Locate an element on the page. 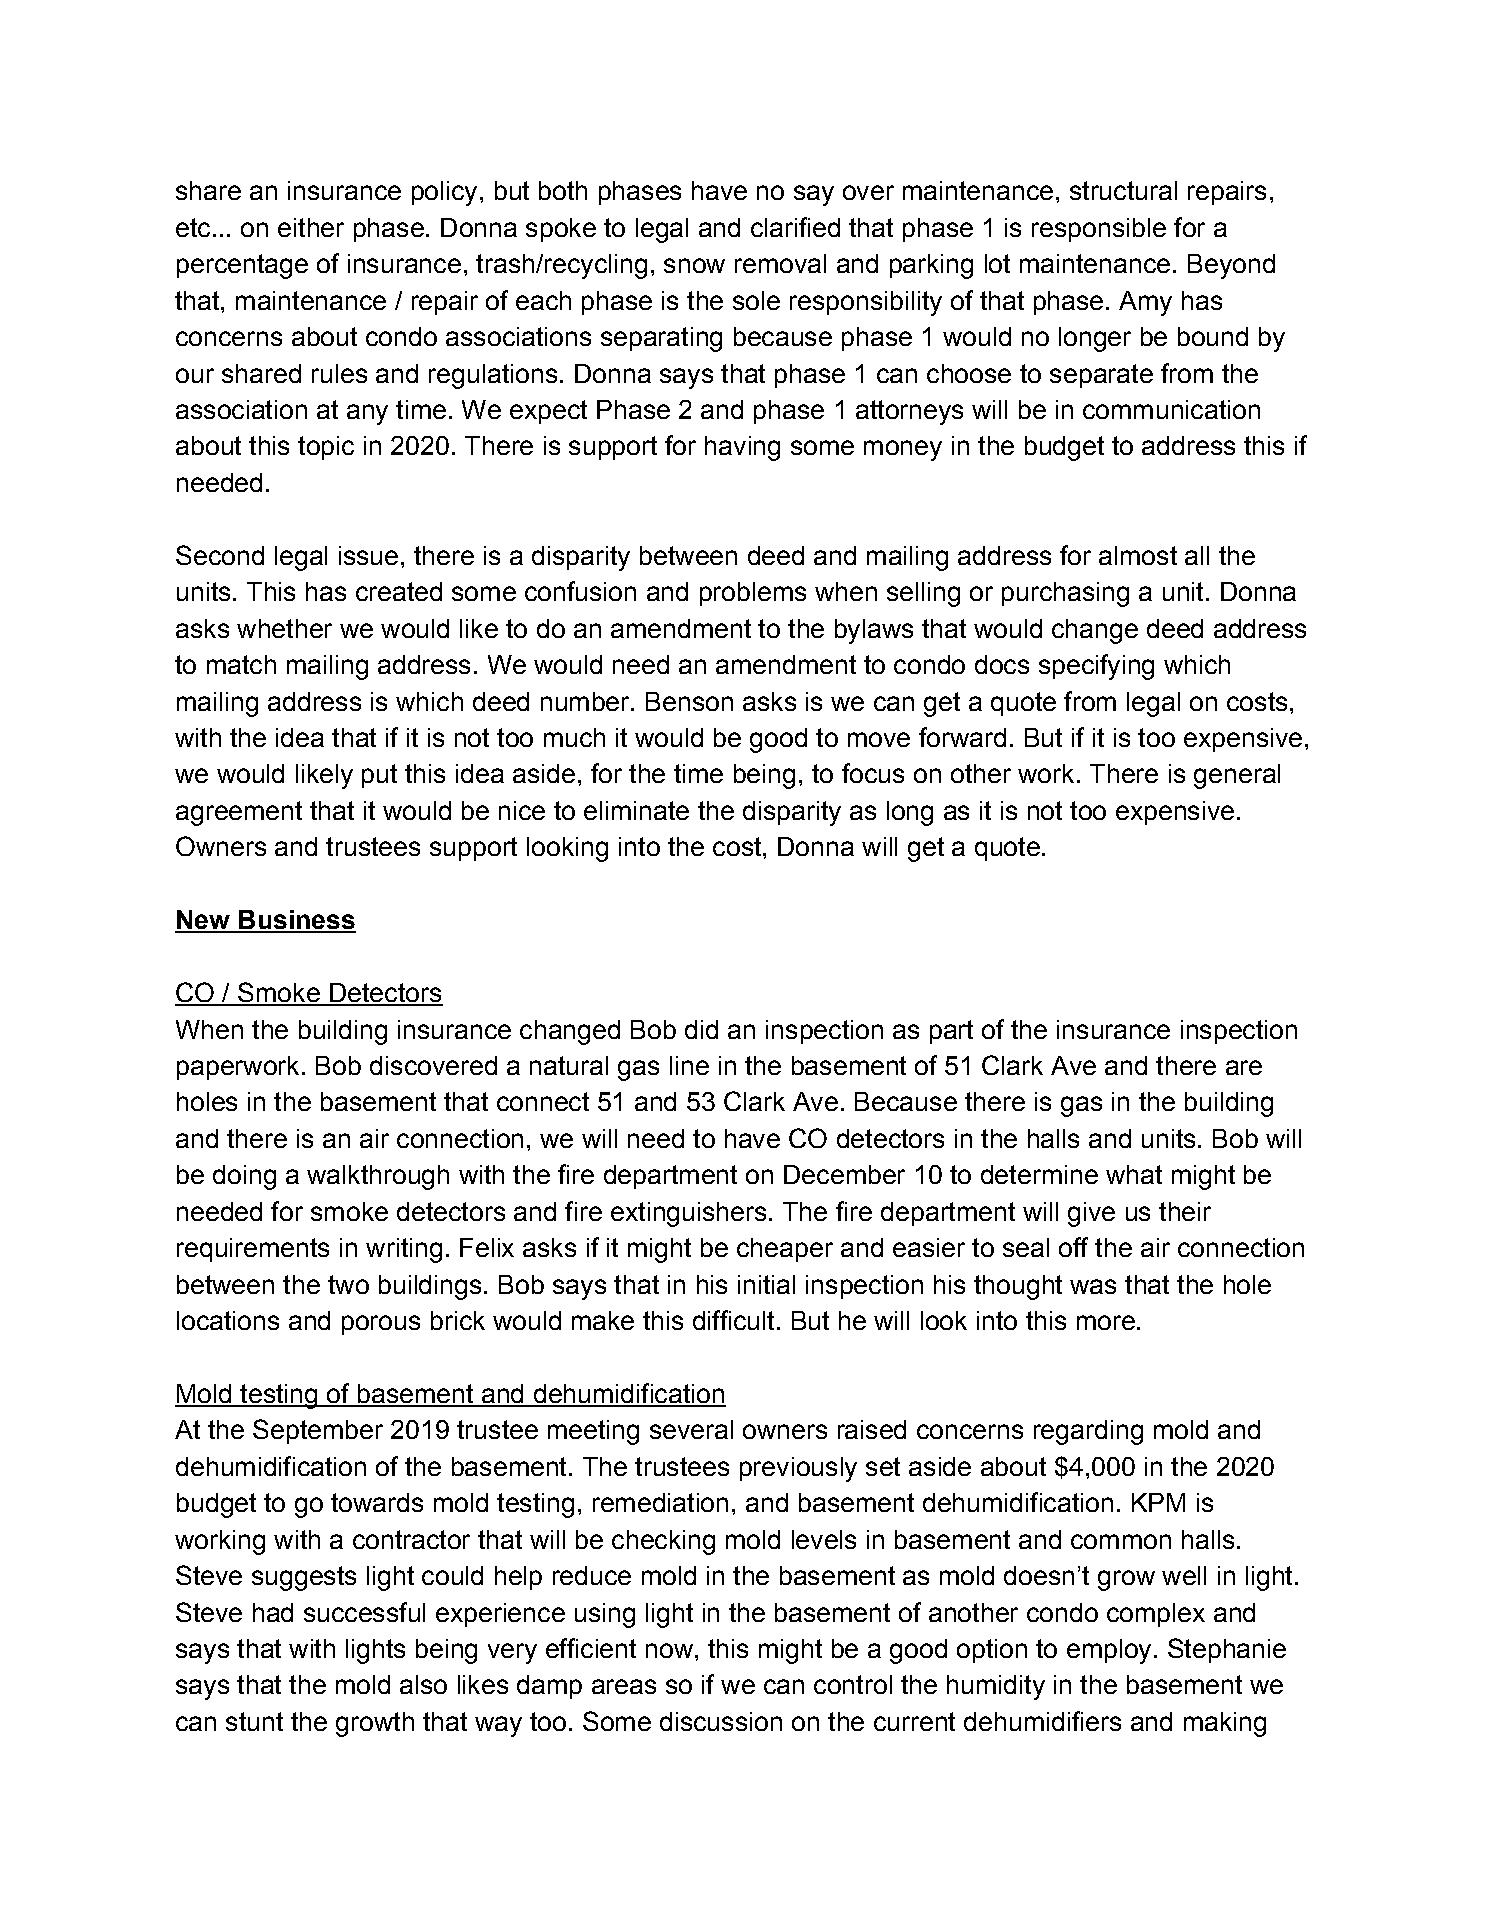 This page has width=1487, height=1924. either is located at coordinates (311, 227).
